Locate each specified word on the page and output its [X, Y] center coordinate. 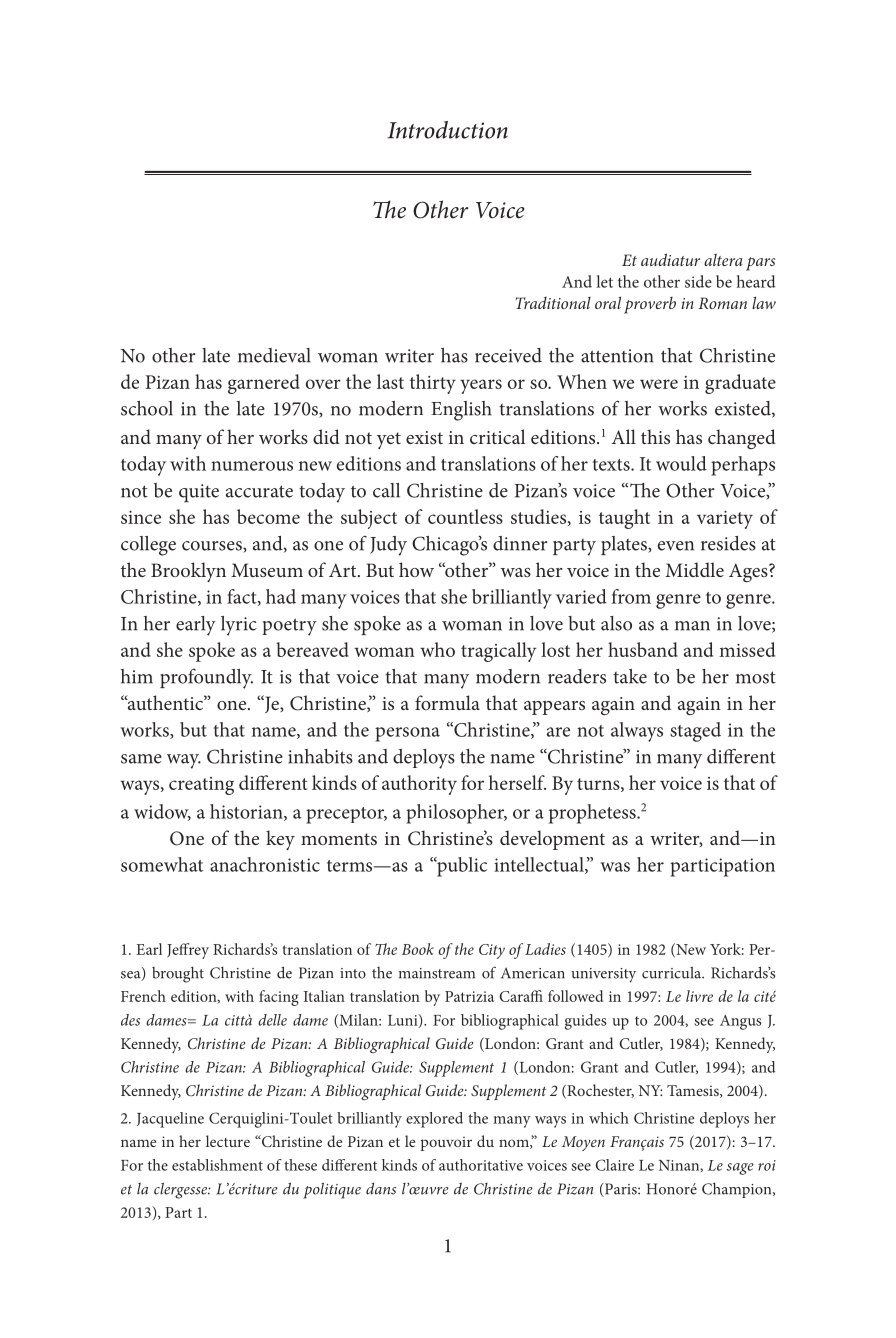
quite [199, 493]
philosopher [456, 814]
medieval [274, 355]
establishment [217, 1165]
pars [760, 264]
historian [247, 812]
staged [695, 732]
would [681, 463]
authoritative [481, 1165]
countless [465, 516]
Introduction [448, 130]
